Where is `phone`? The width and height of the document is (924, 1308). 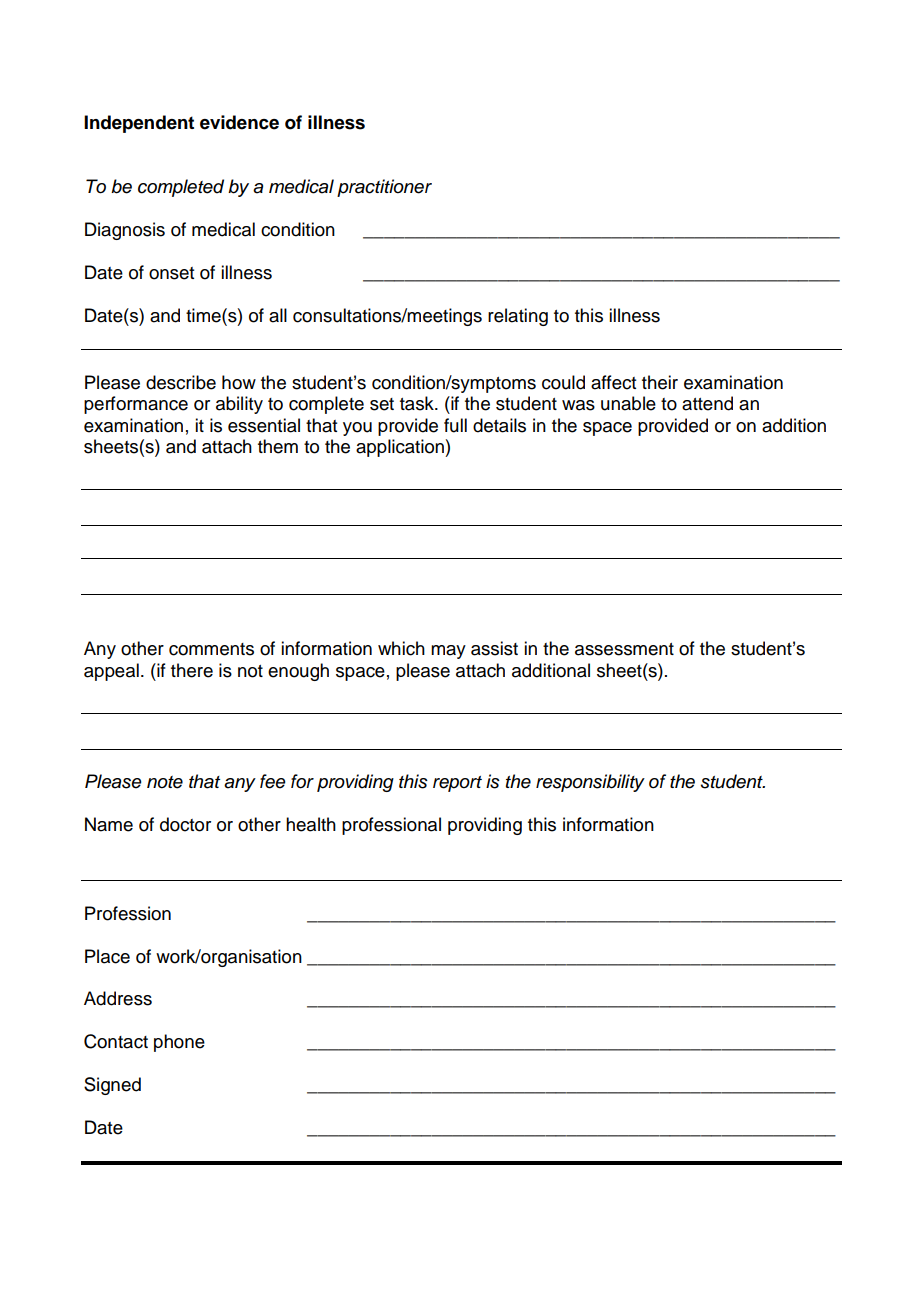 phone is located at coordinates (179, 1043).
